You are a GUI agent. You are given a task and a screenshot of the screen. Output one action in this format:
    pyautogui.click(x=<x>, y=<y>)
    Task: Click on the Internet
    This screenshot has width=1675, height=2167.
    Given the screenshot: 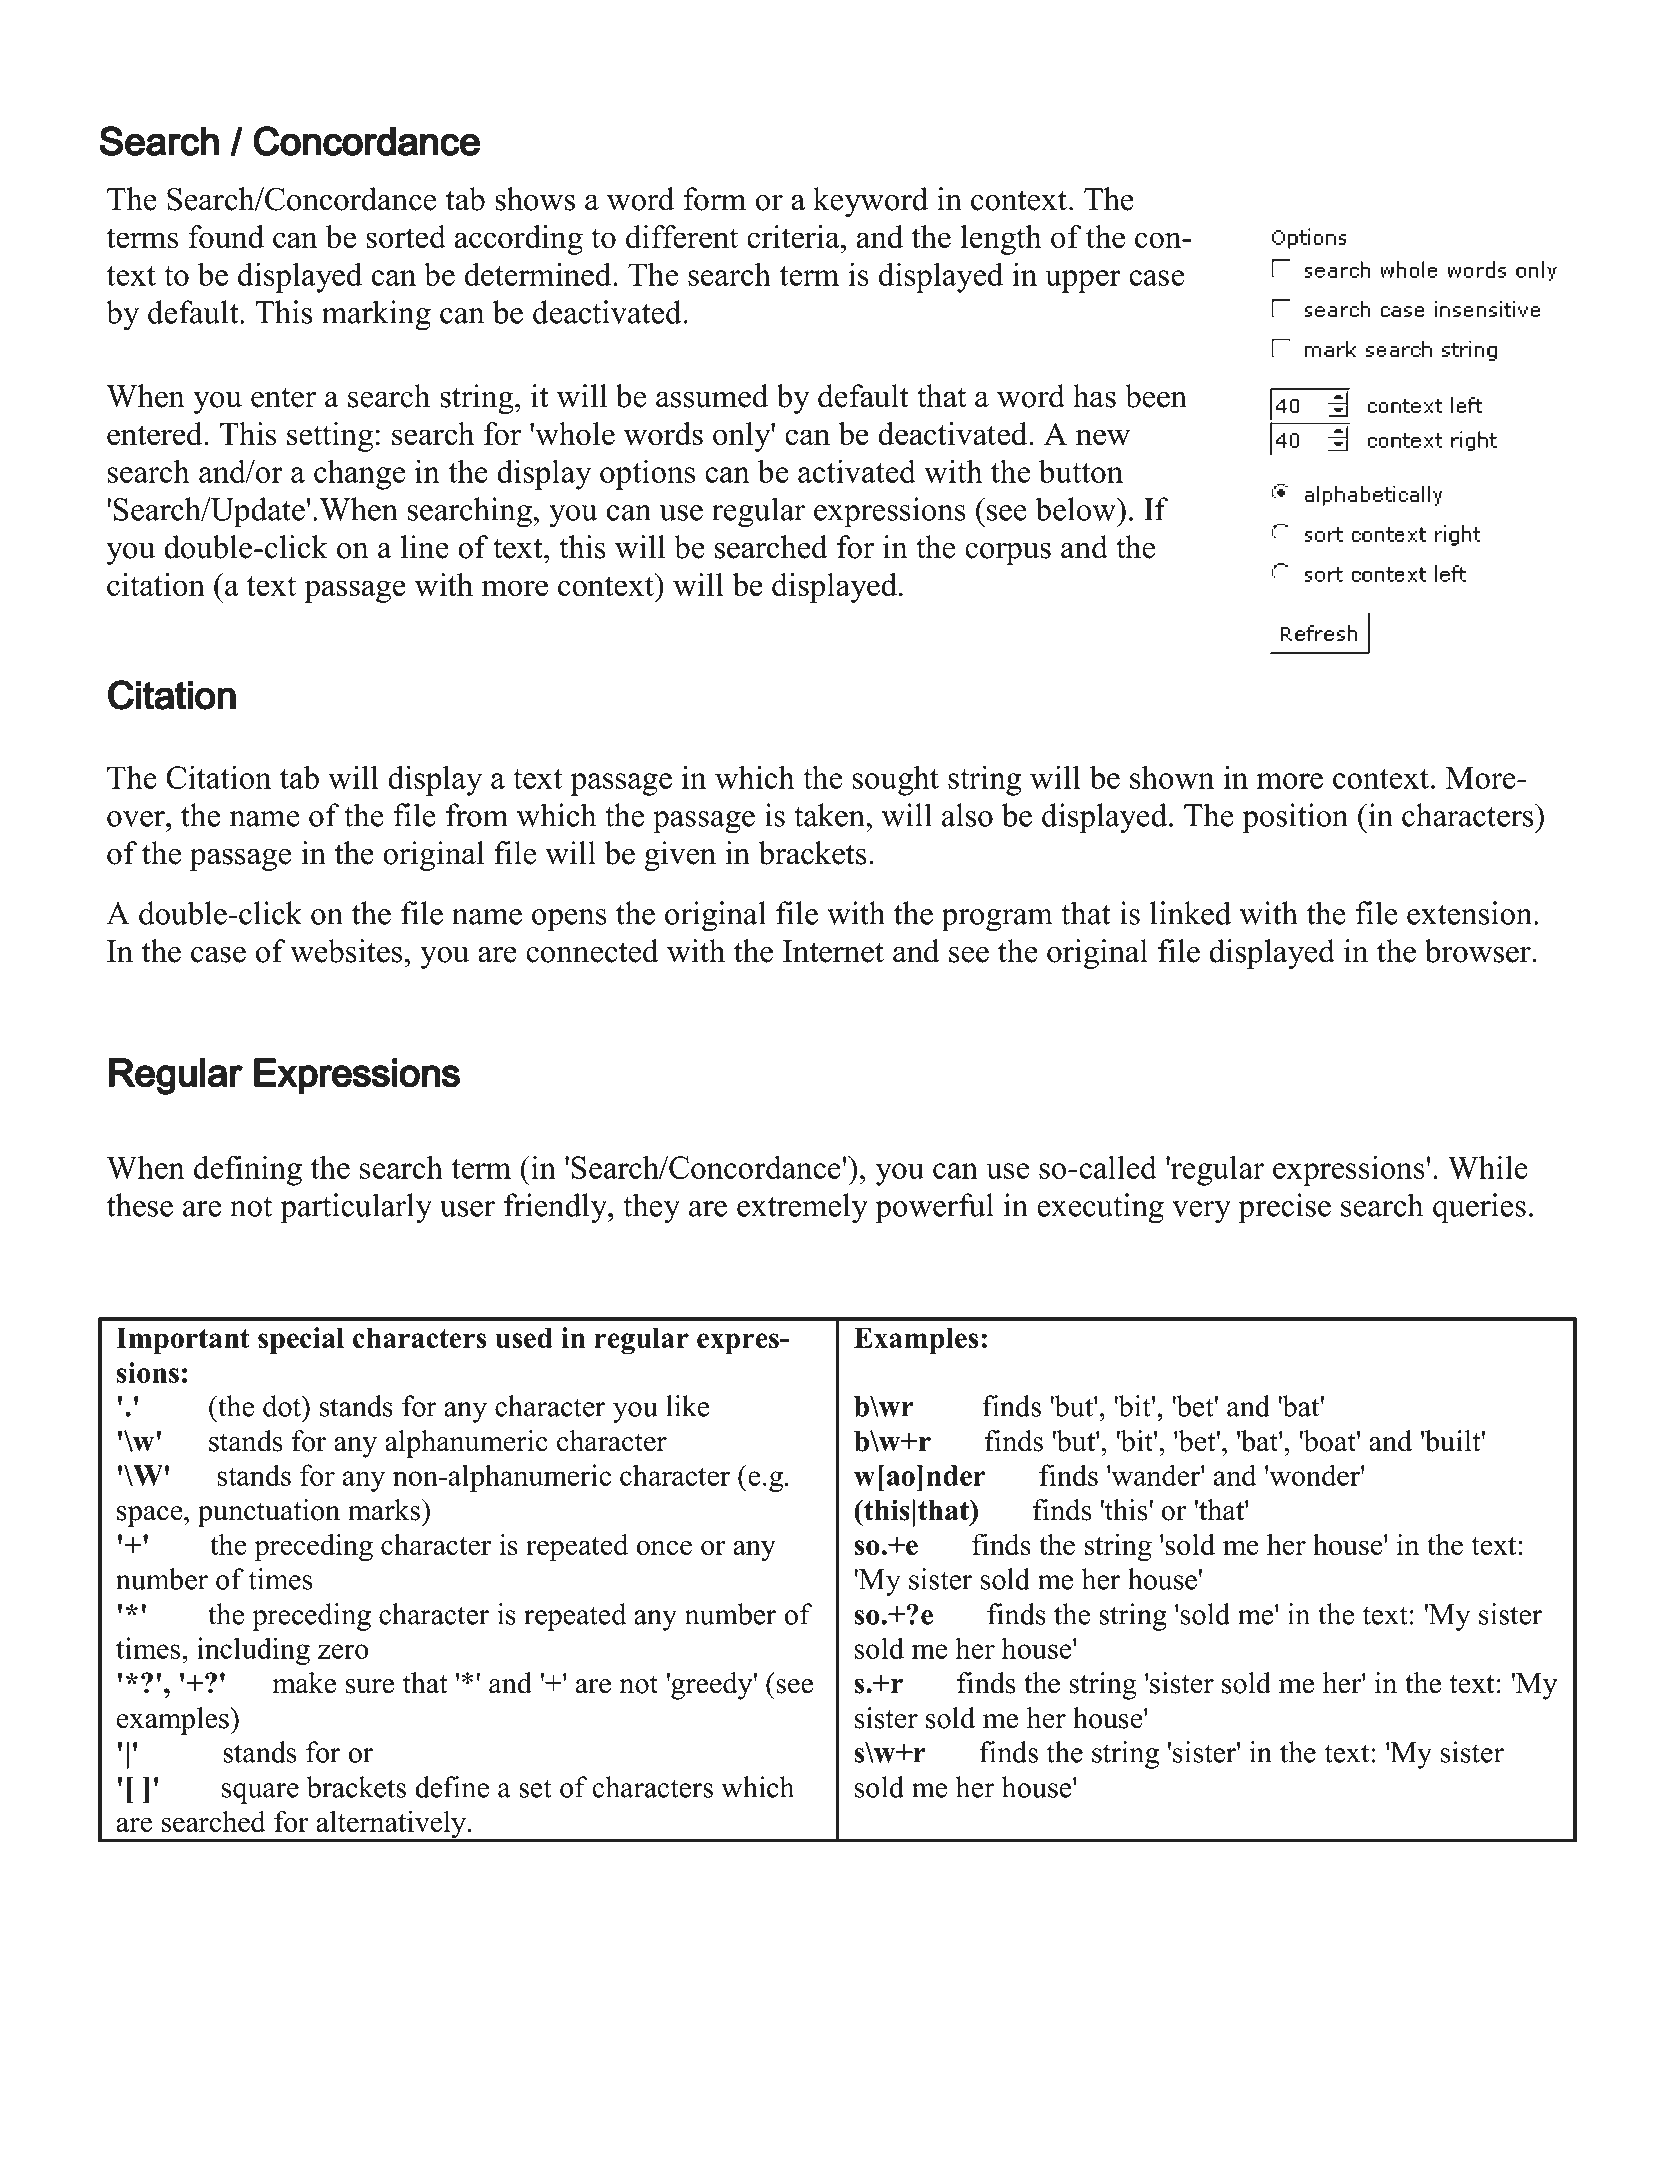 What is the action you would take?
    pyautogui.click(x=833, y=951)
